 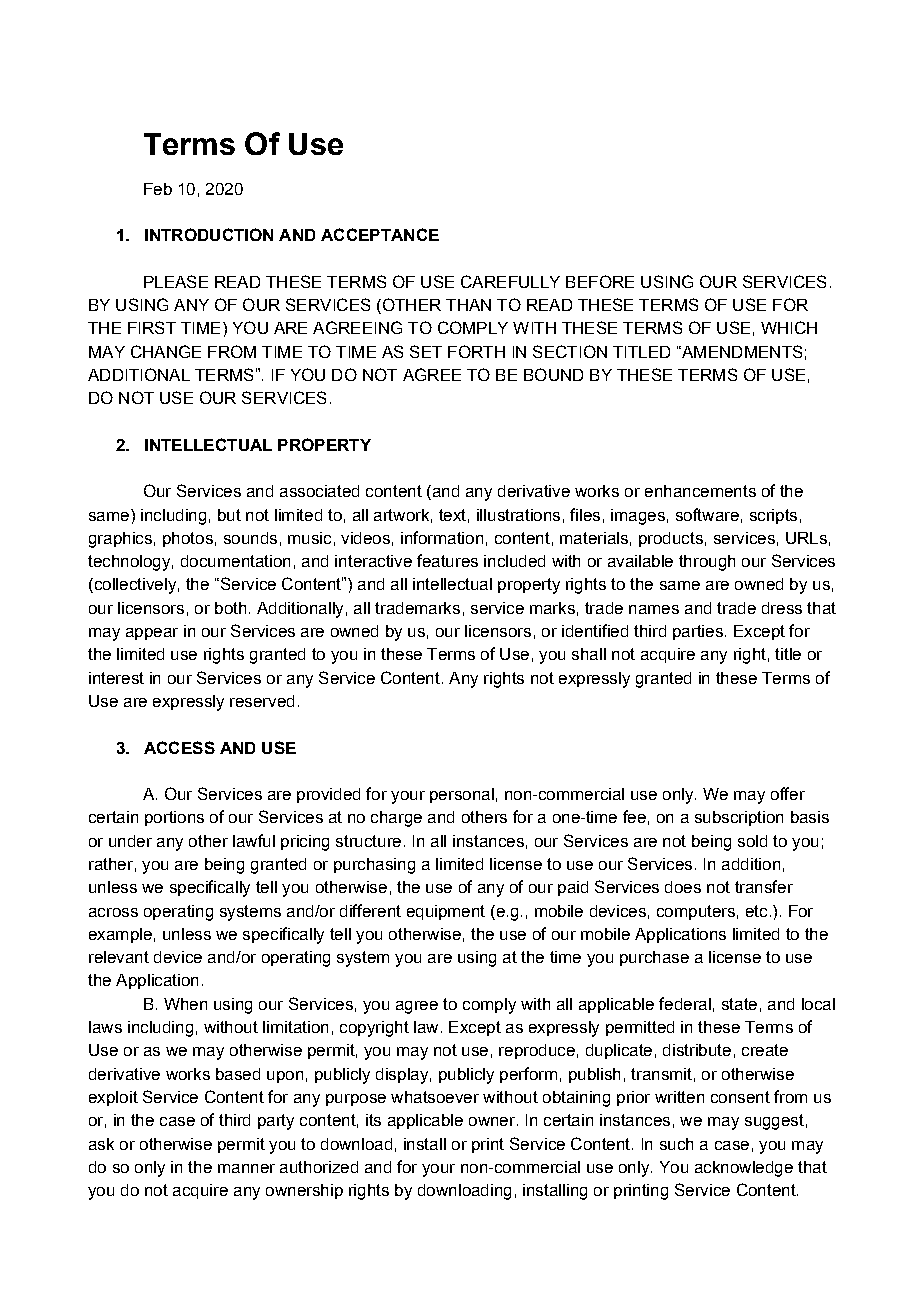 I want to click on BEFORE, so click(x=600, y=281).
